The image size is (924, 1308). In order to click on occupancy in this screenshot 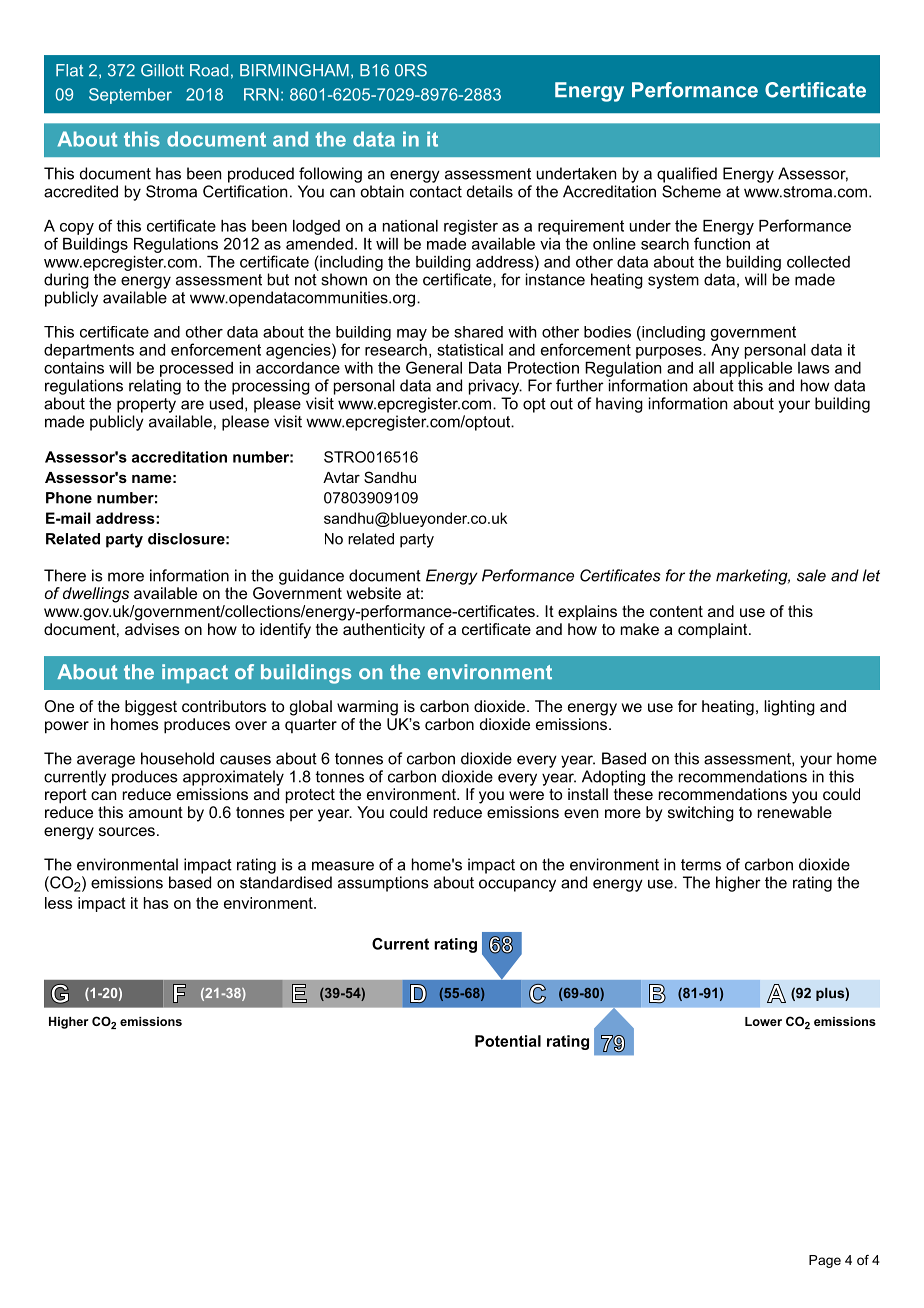, I will do `click(517, 885)`.
